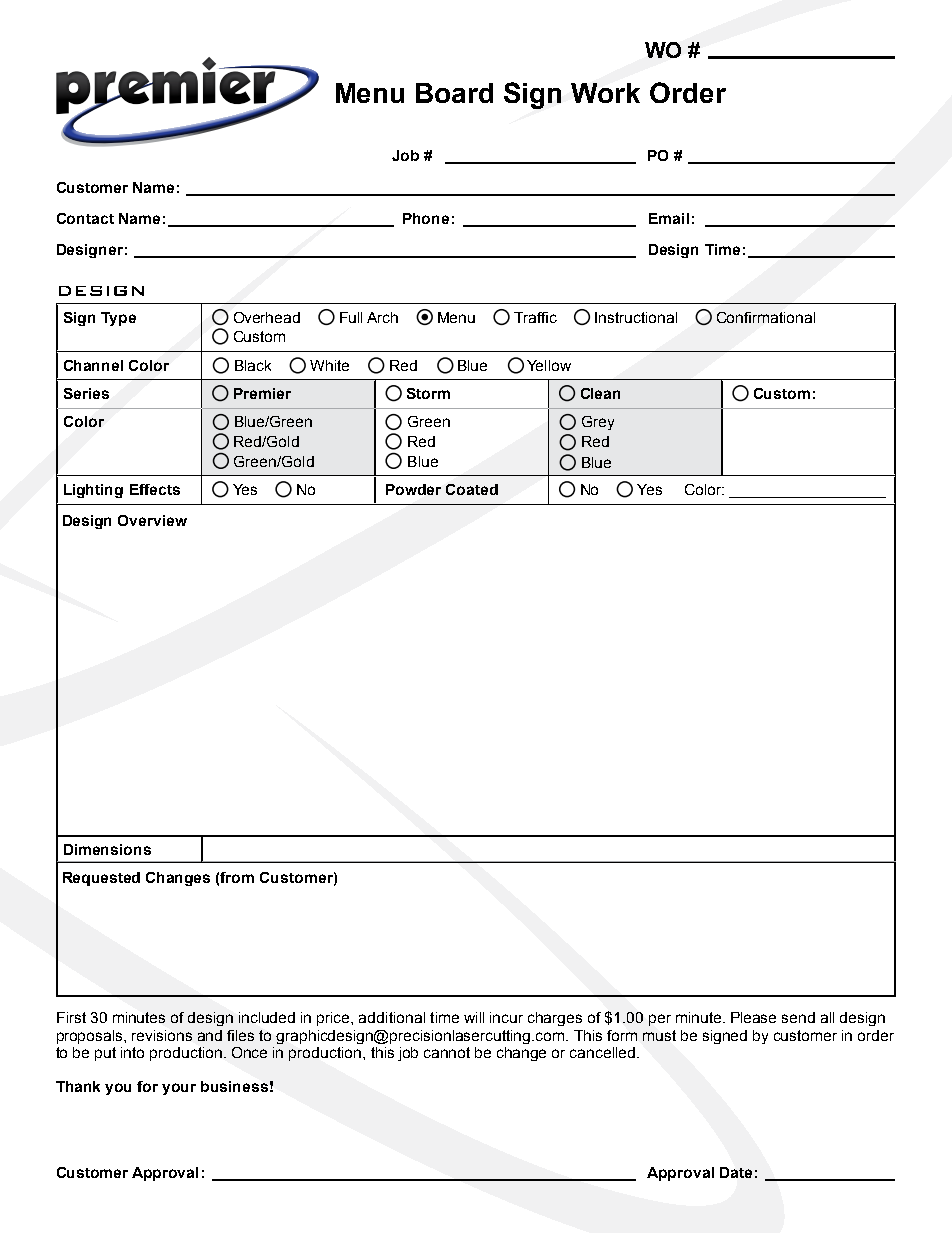  What do you see at coordinates (107, 849) in the document?
I see `Dimensions` at bounding box center [107, 849].
